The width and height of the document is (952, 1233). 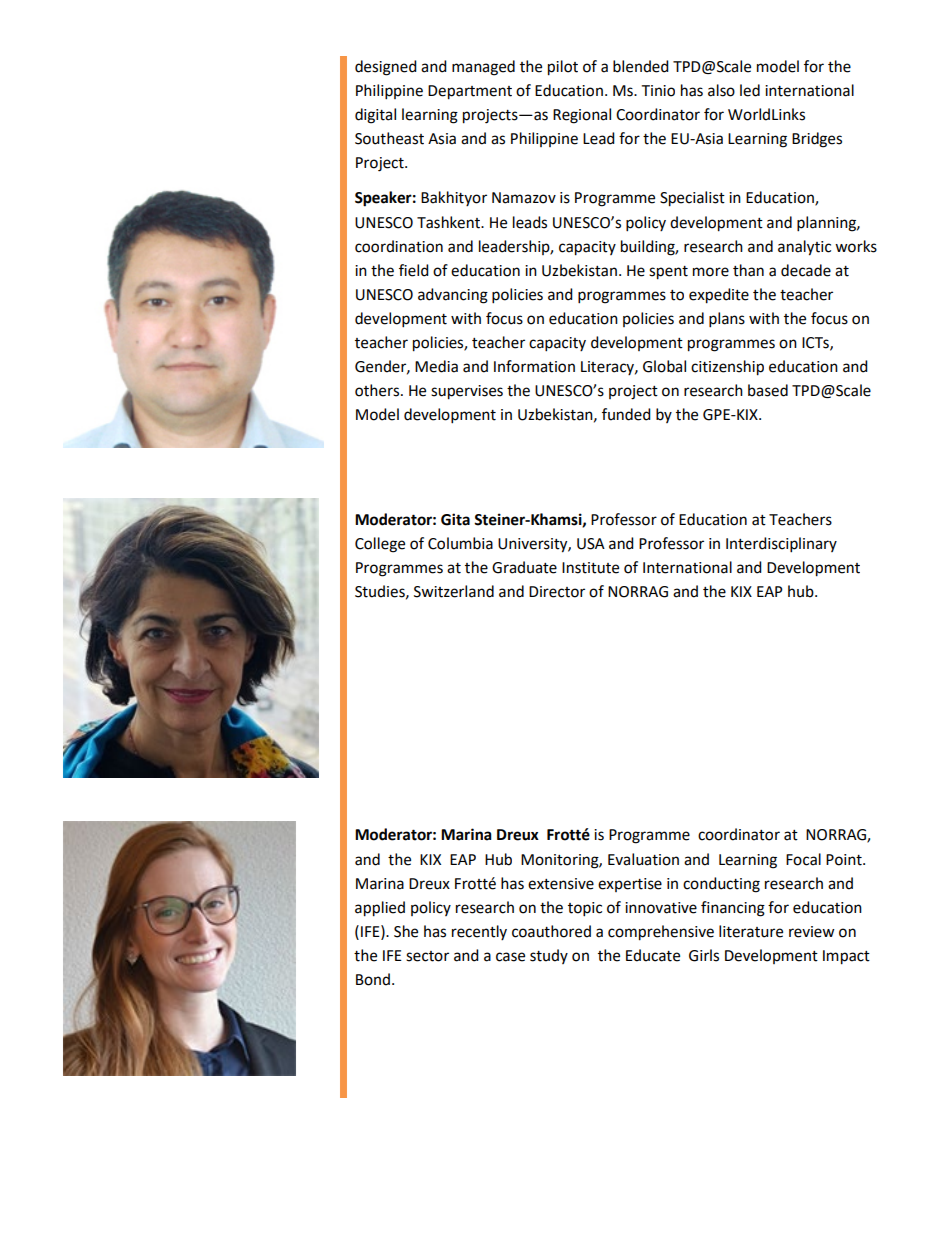 I want to click on Switzerland, so click(x=454, y=591).
